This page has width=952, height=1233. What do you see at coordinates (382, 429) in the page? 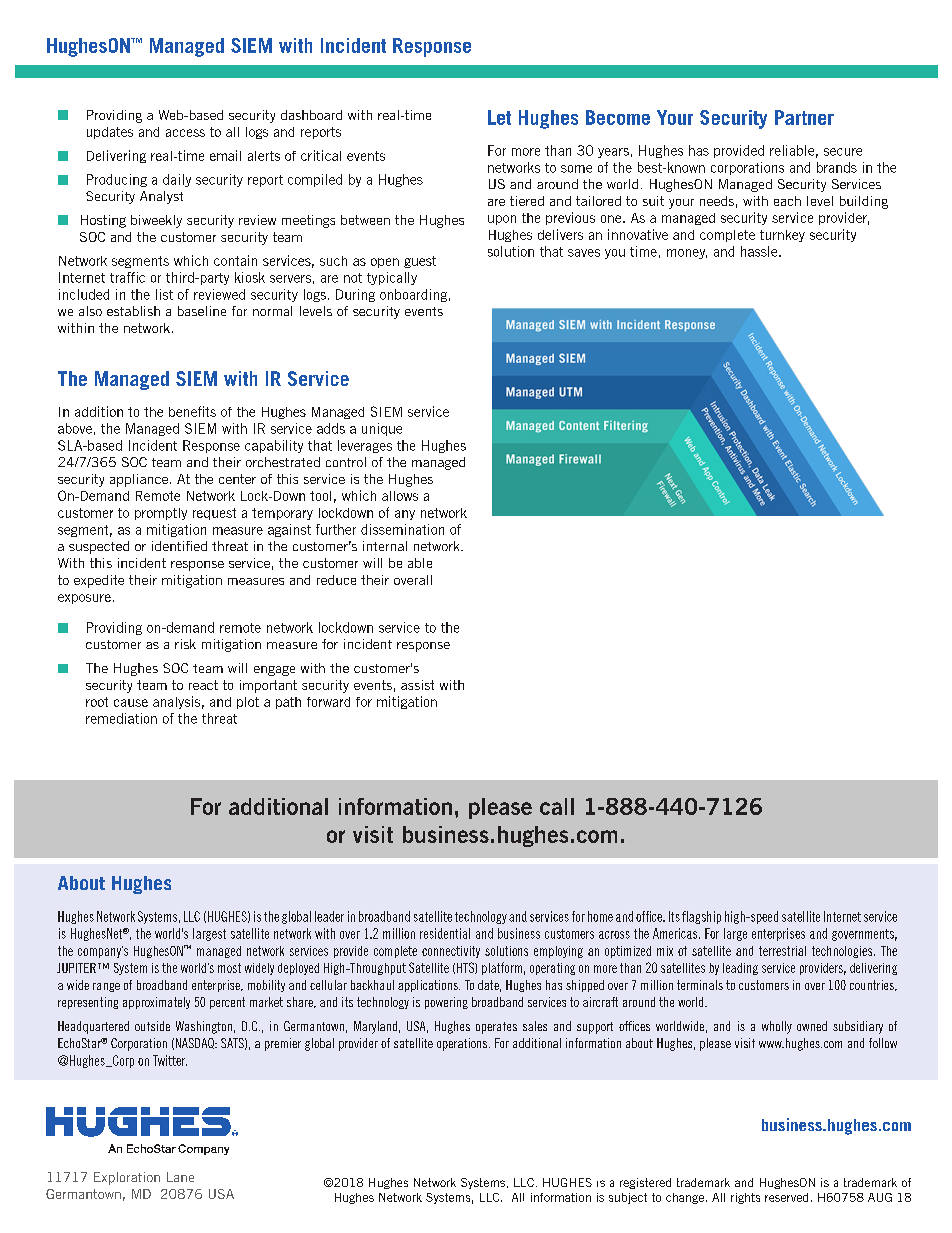
I see `unique` at bounding box center [382, 429].
